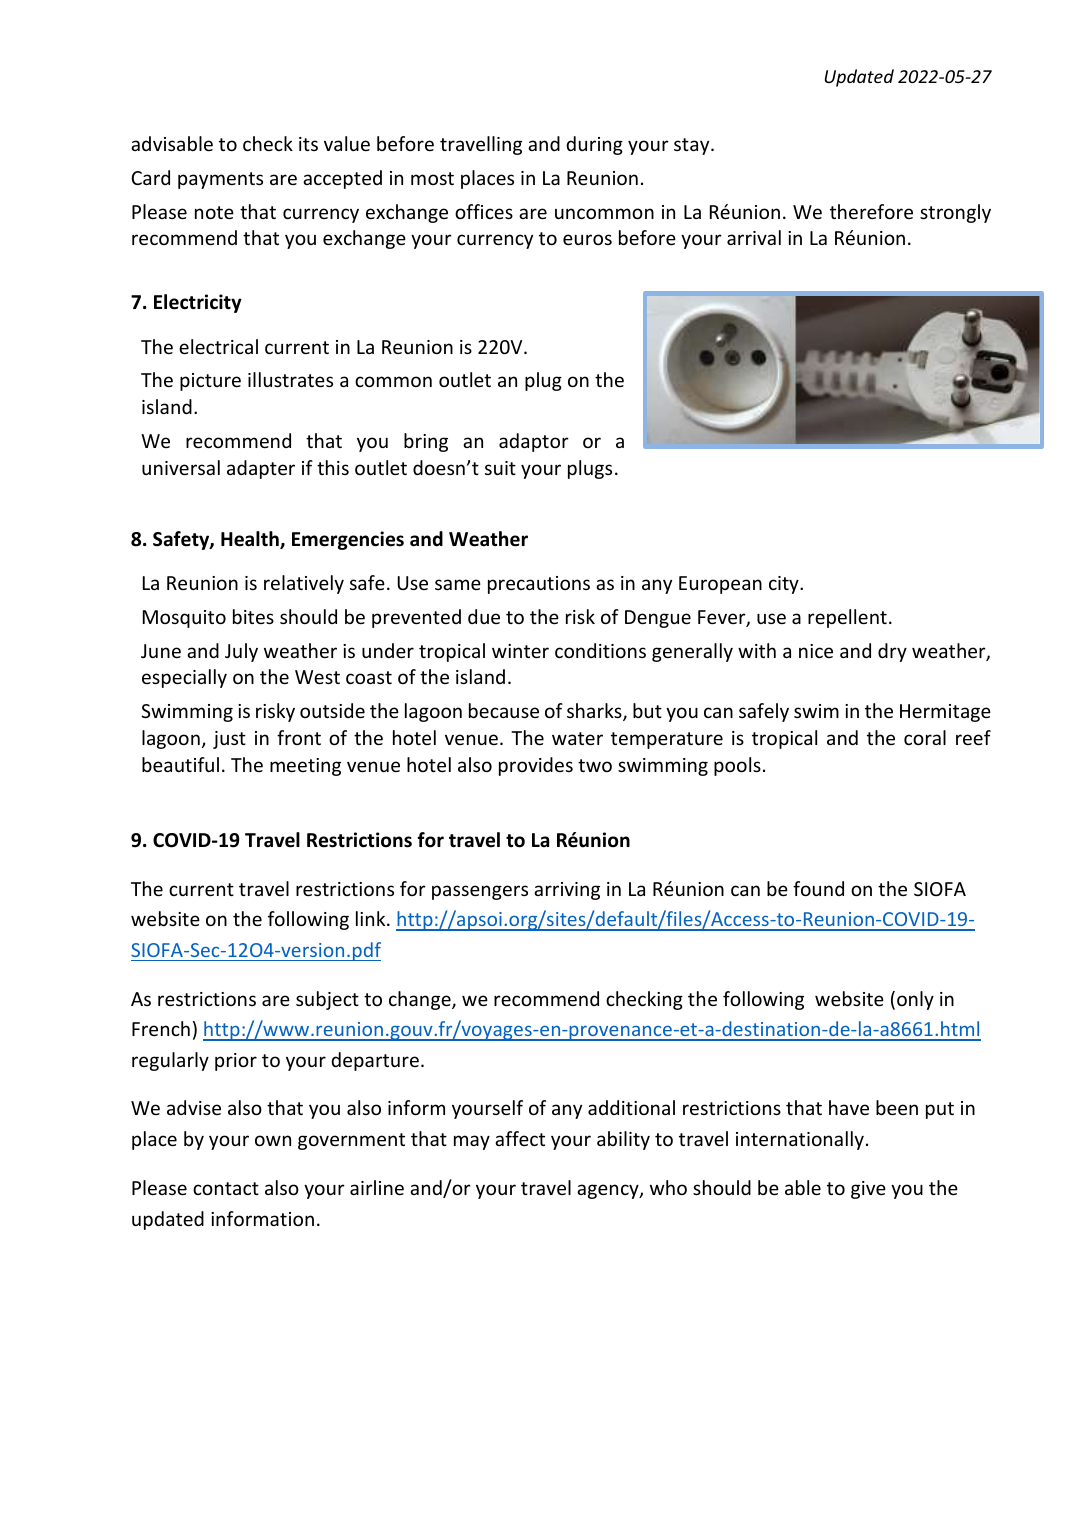 Image resolution: width=1081 pixels, height=1529 pixels. What do you see at coordinates (871, 211) in the document?
I see `therefore` at bounding box center [871, 211].
